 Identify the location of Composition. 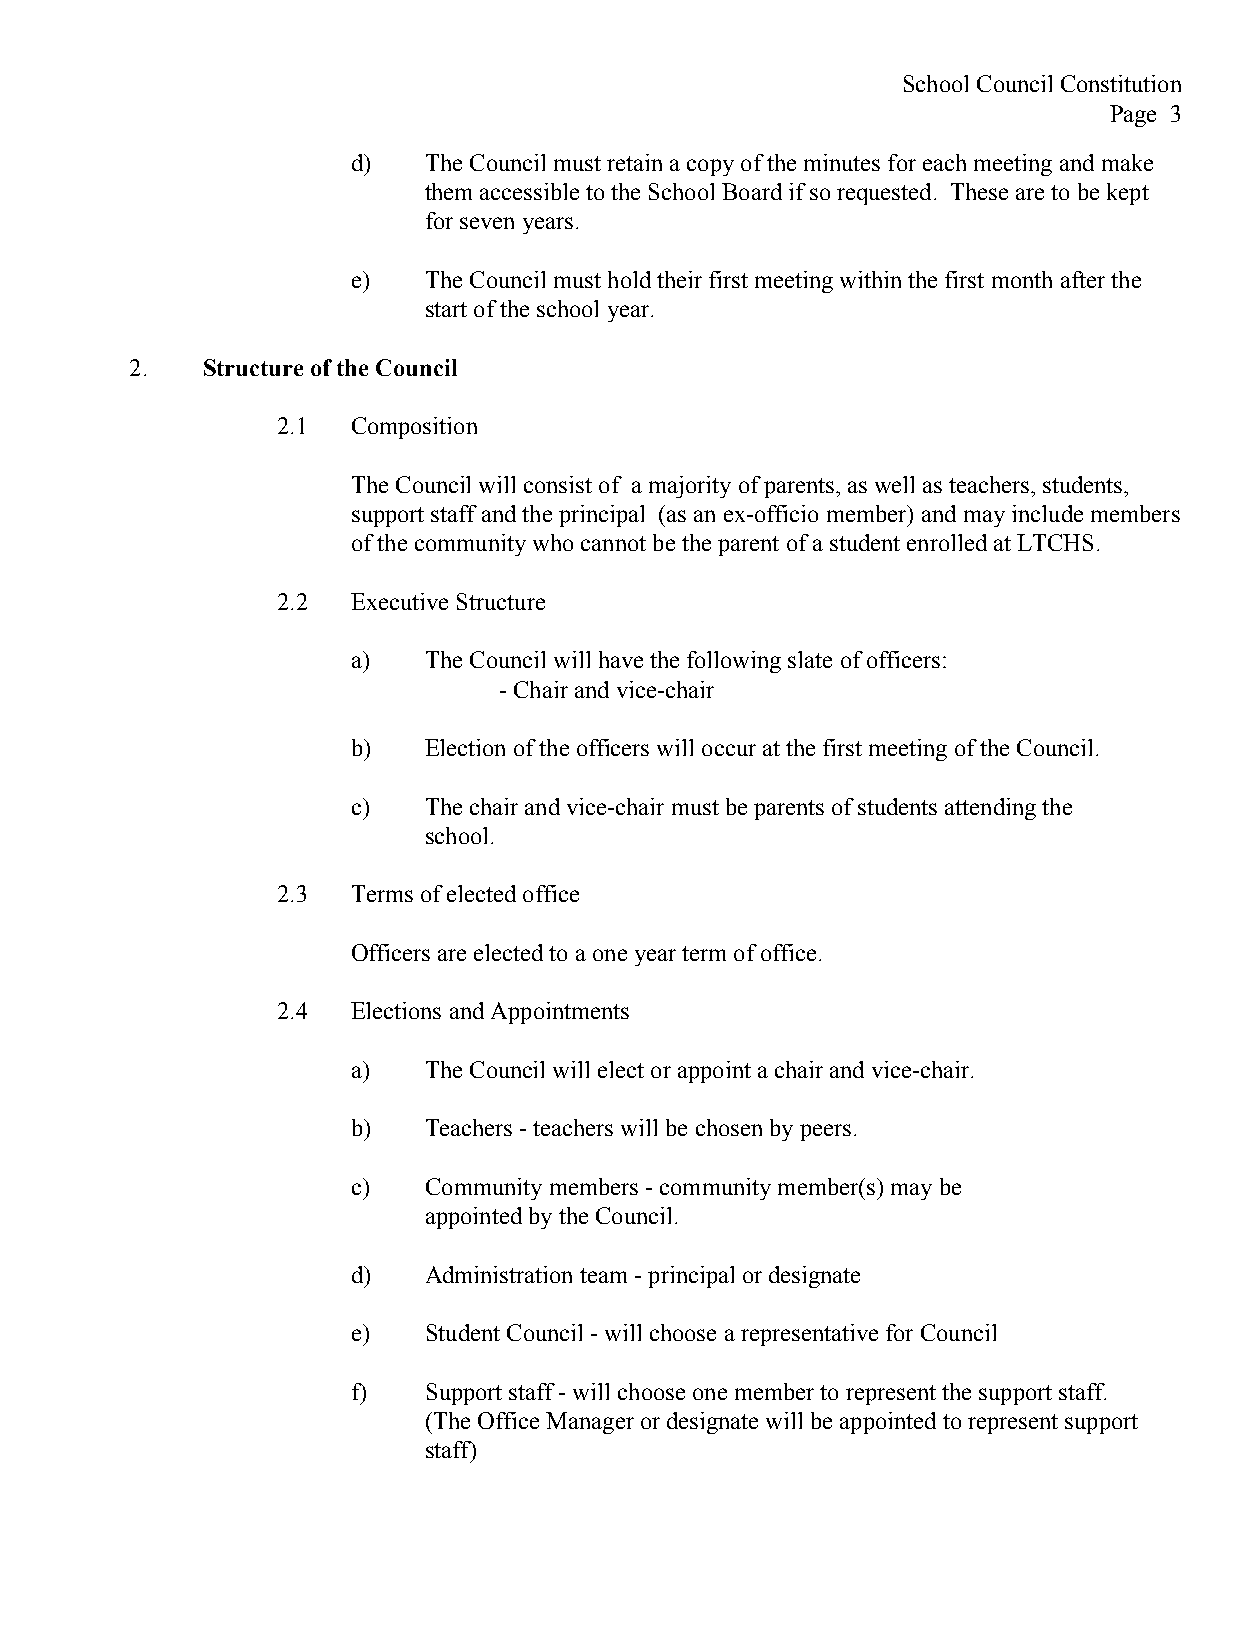
(414, 428).
